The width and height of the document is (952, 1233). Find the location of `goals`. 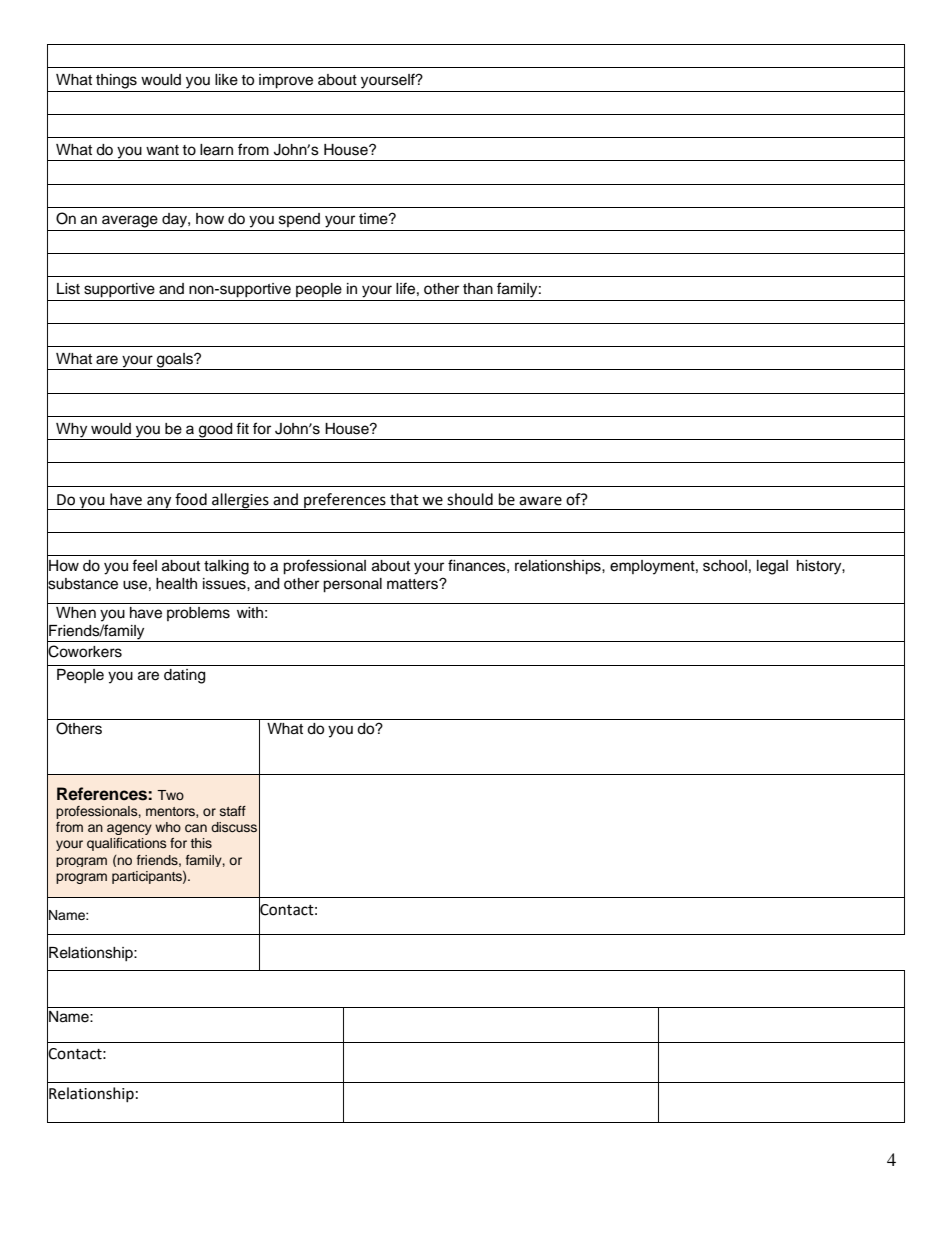

goals is located at coordinates (175, 361).
